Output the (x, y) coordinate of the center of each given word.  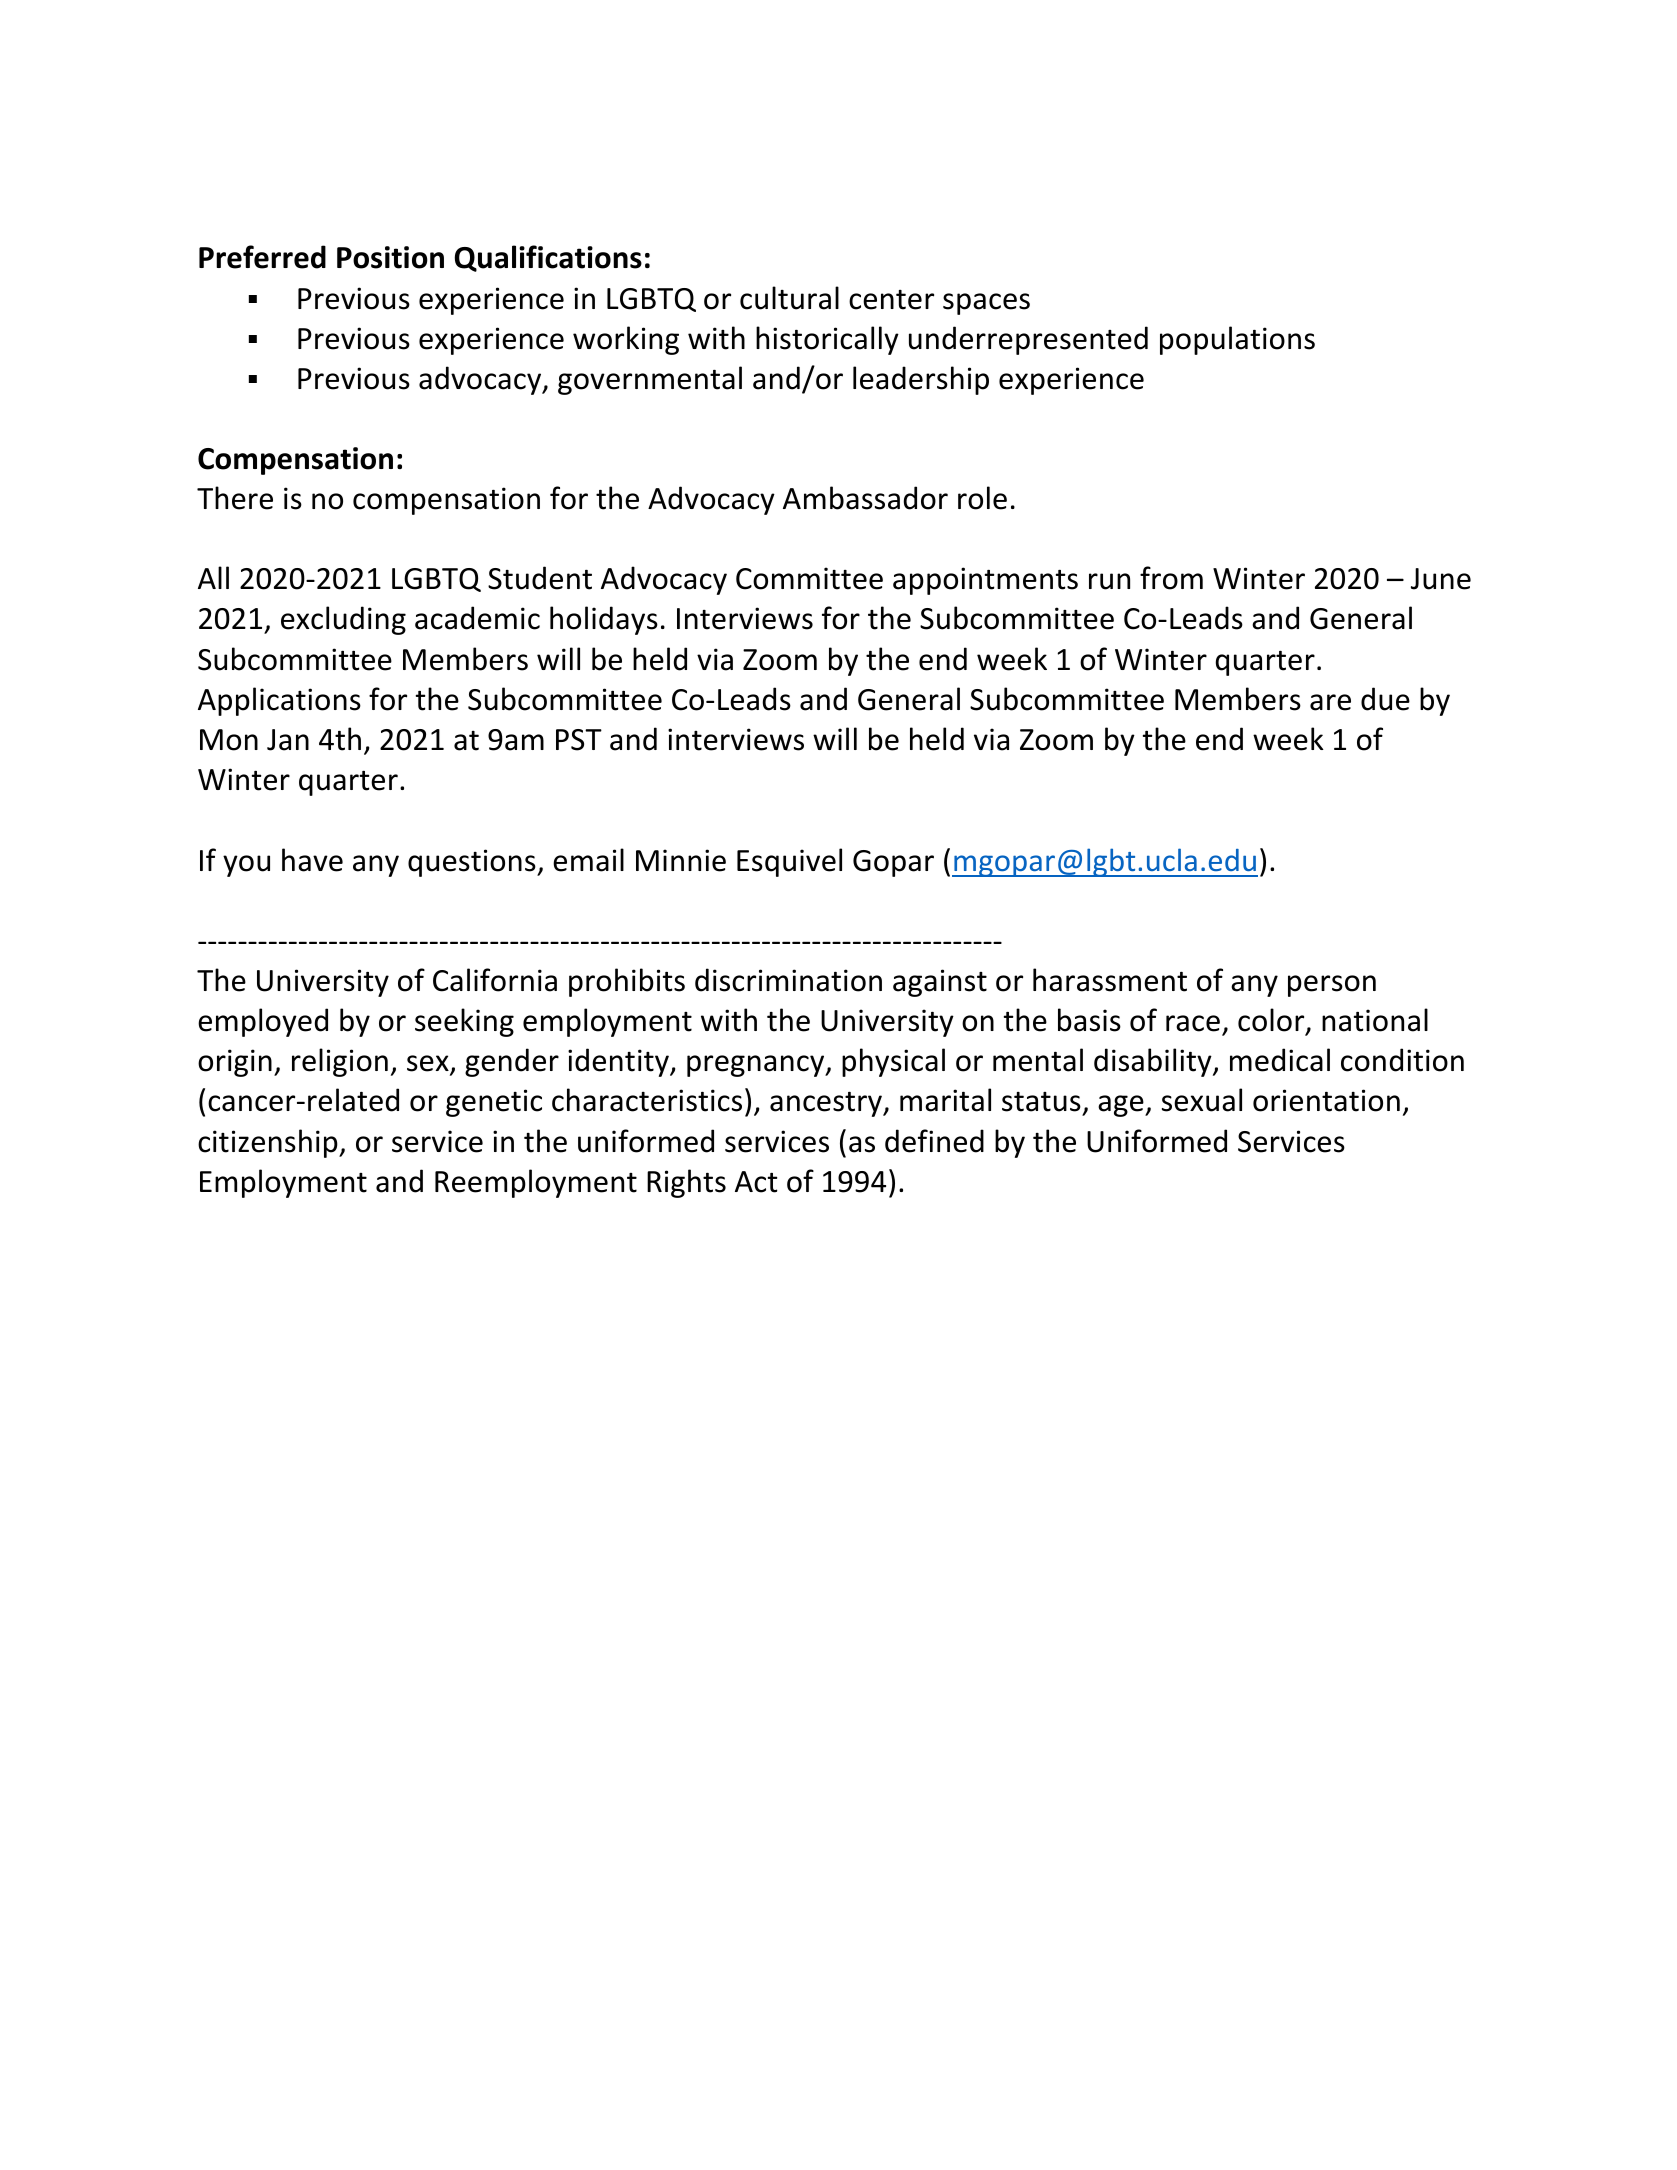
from (1171, 578)
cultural (789, 298)
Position (390, 257)
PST (579, 740)
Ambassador (865, 498)
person (1332, 986)
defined (934, 1141)
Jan (288, 740)
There (235, 498)
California (495, 980)
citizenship (269, 1143)
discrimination (788, 980)
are (1330, 702)
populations (1237, 340)
